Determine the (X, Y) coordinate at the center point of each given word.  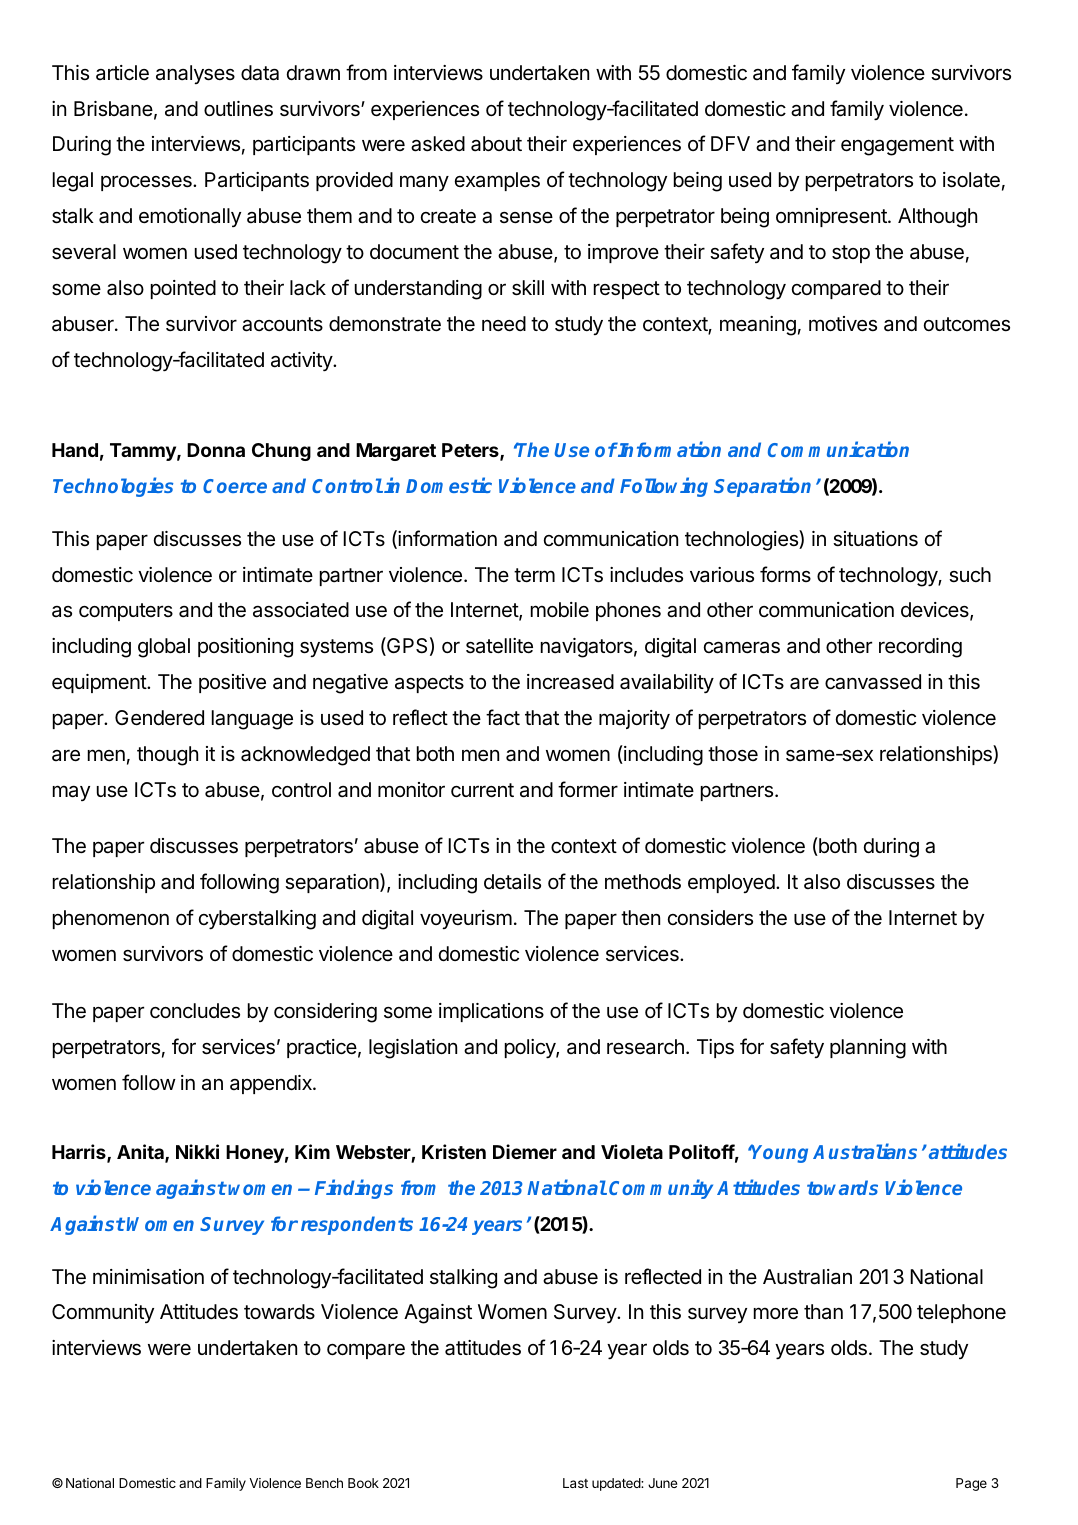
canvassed (873, 682)
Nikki (197, 1151)
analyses (195, 74)
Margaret (396, 452)
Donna (216, 450)
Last (575, 1483)
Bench (324, 1483)
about (496, 144)
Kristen (454, 1151)
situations (875, 539)
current (482, 790)
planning (868, 1049)
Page (971, 1484)
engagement (897, 146)
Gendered (159, 718)
